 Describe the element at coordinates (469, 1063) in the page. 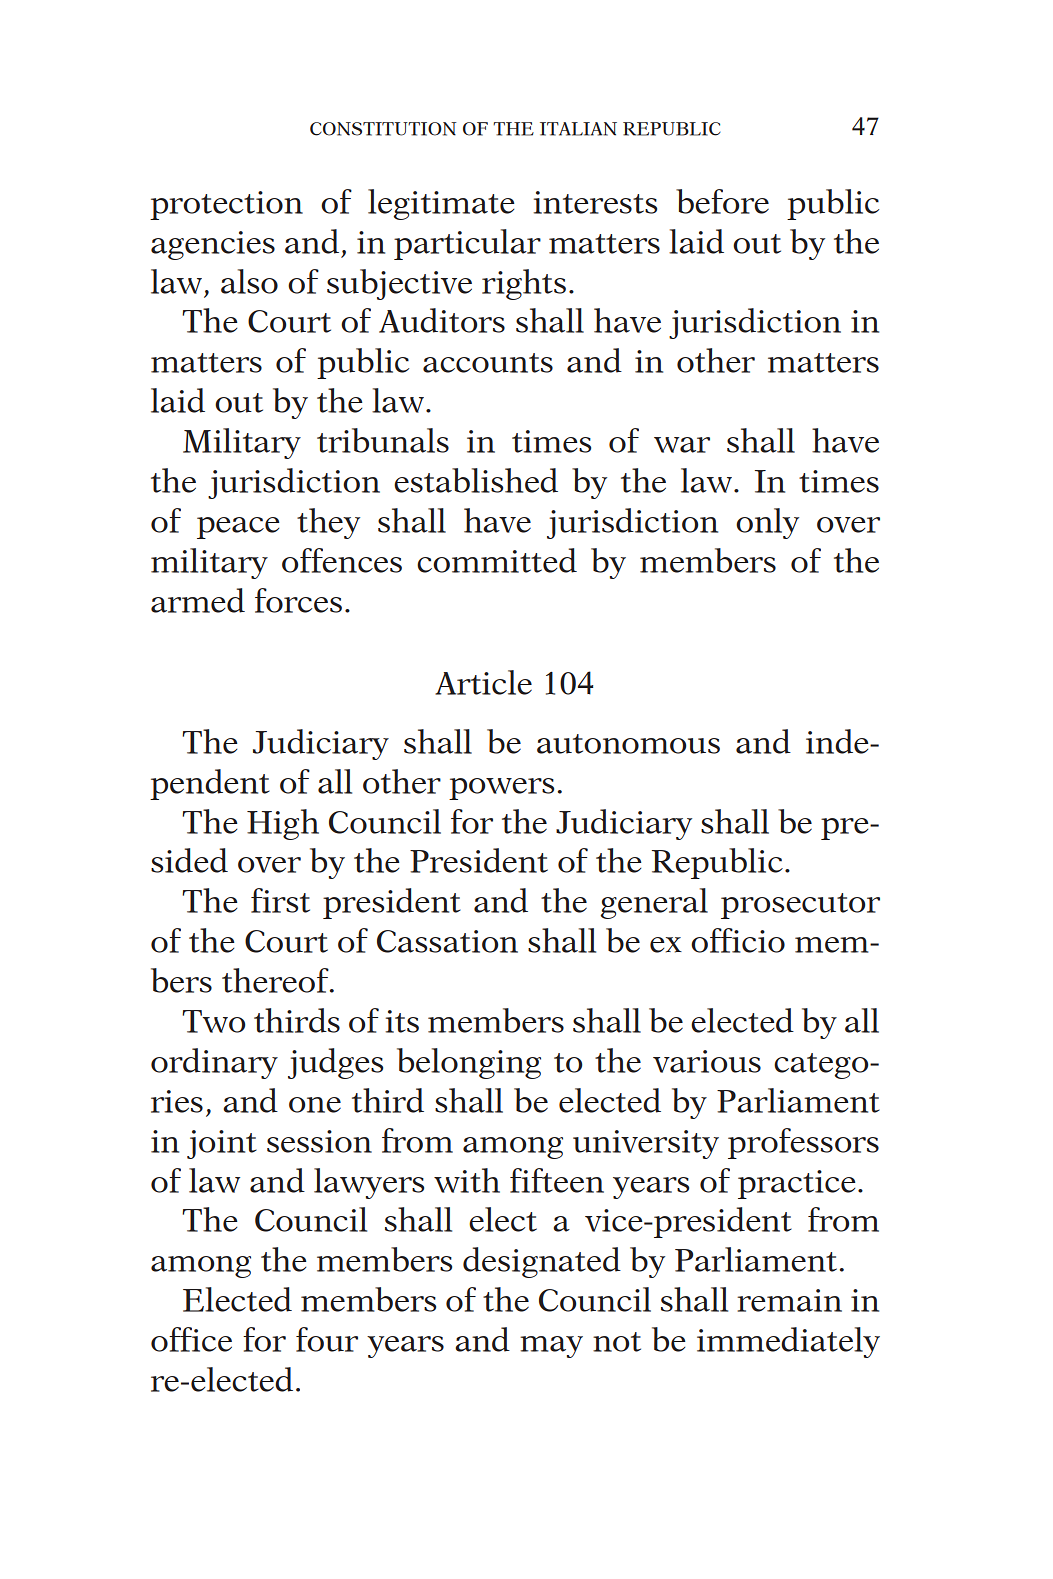

I see `belonging` at that location.
